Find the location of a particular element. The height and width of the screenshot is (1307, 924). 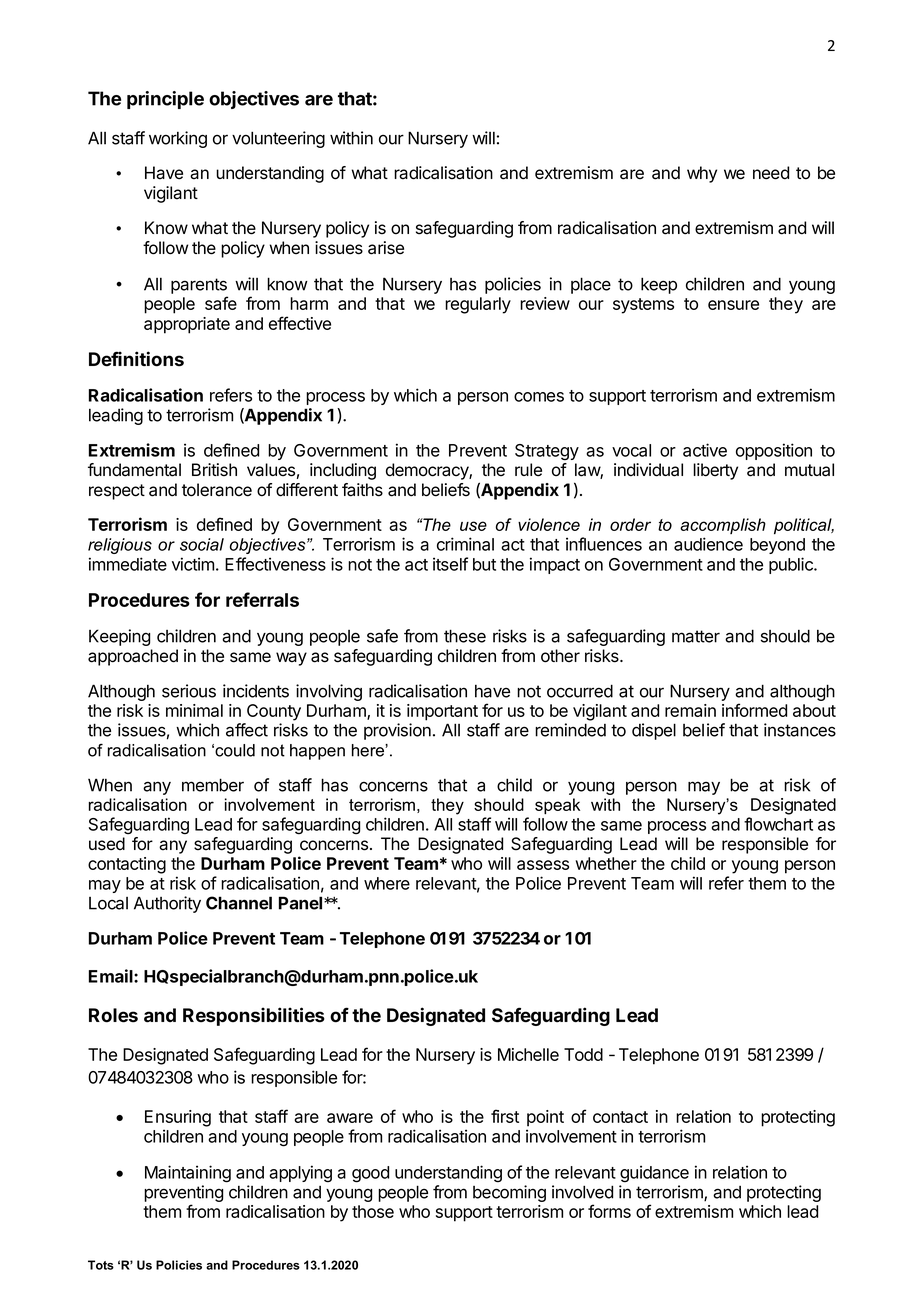

criminal is located at coordinates (465, 544).
